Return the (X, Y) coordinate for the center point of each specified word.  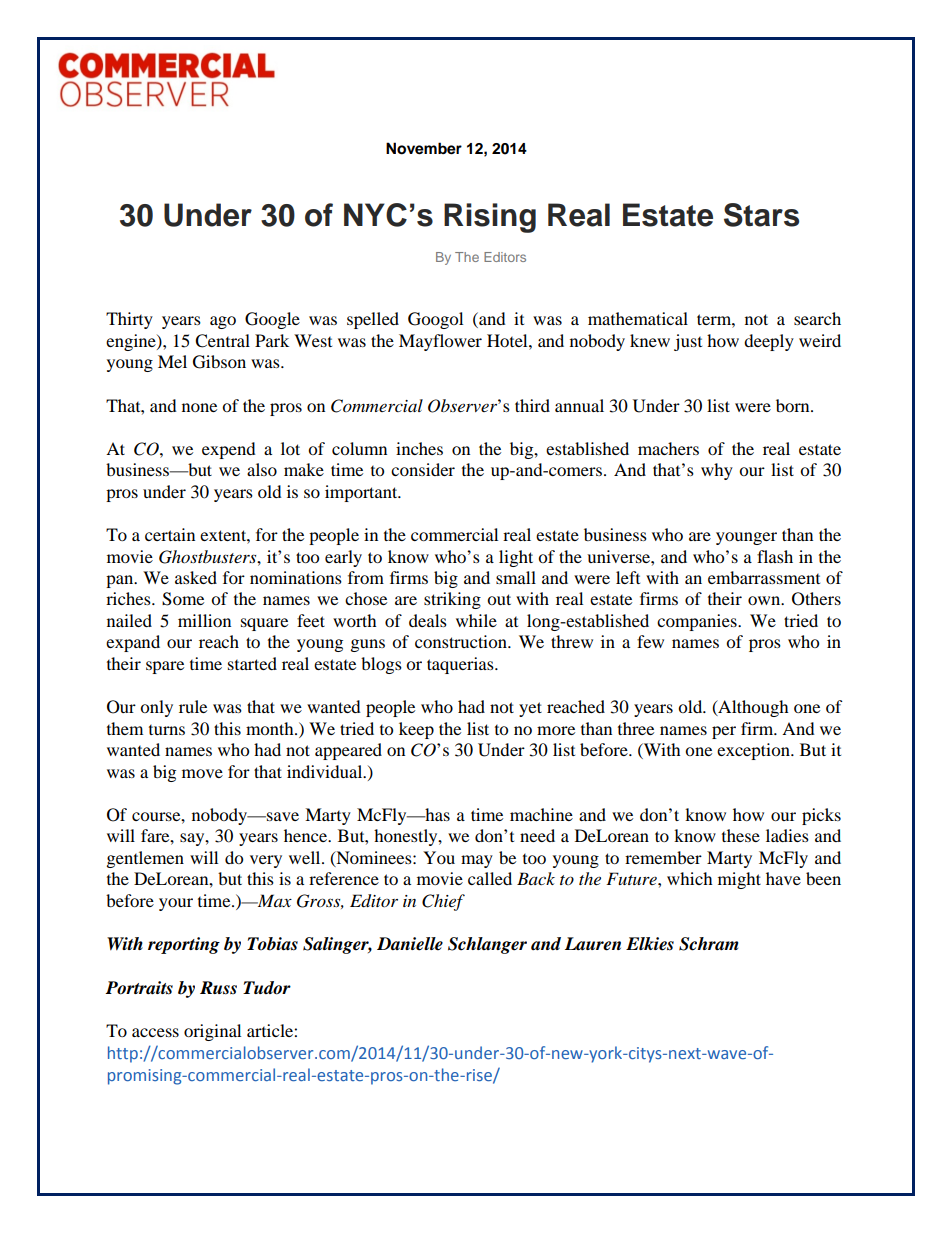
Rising (490, 218)
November (424, 148)
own (765, 600)
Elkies (650, 944)
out (499, 599)
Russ (218, 988)
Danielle (410, 944)
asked (196, 577)
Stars (761, 215)
